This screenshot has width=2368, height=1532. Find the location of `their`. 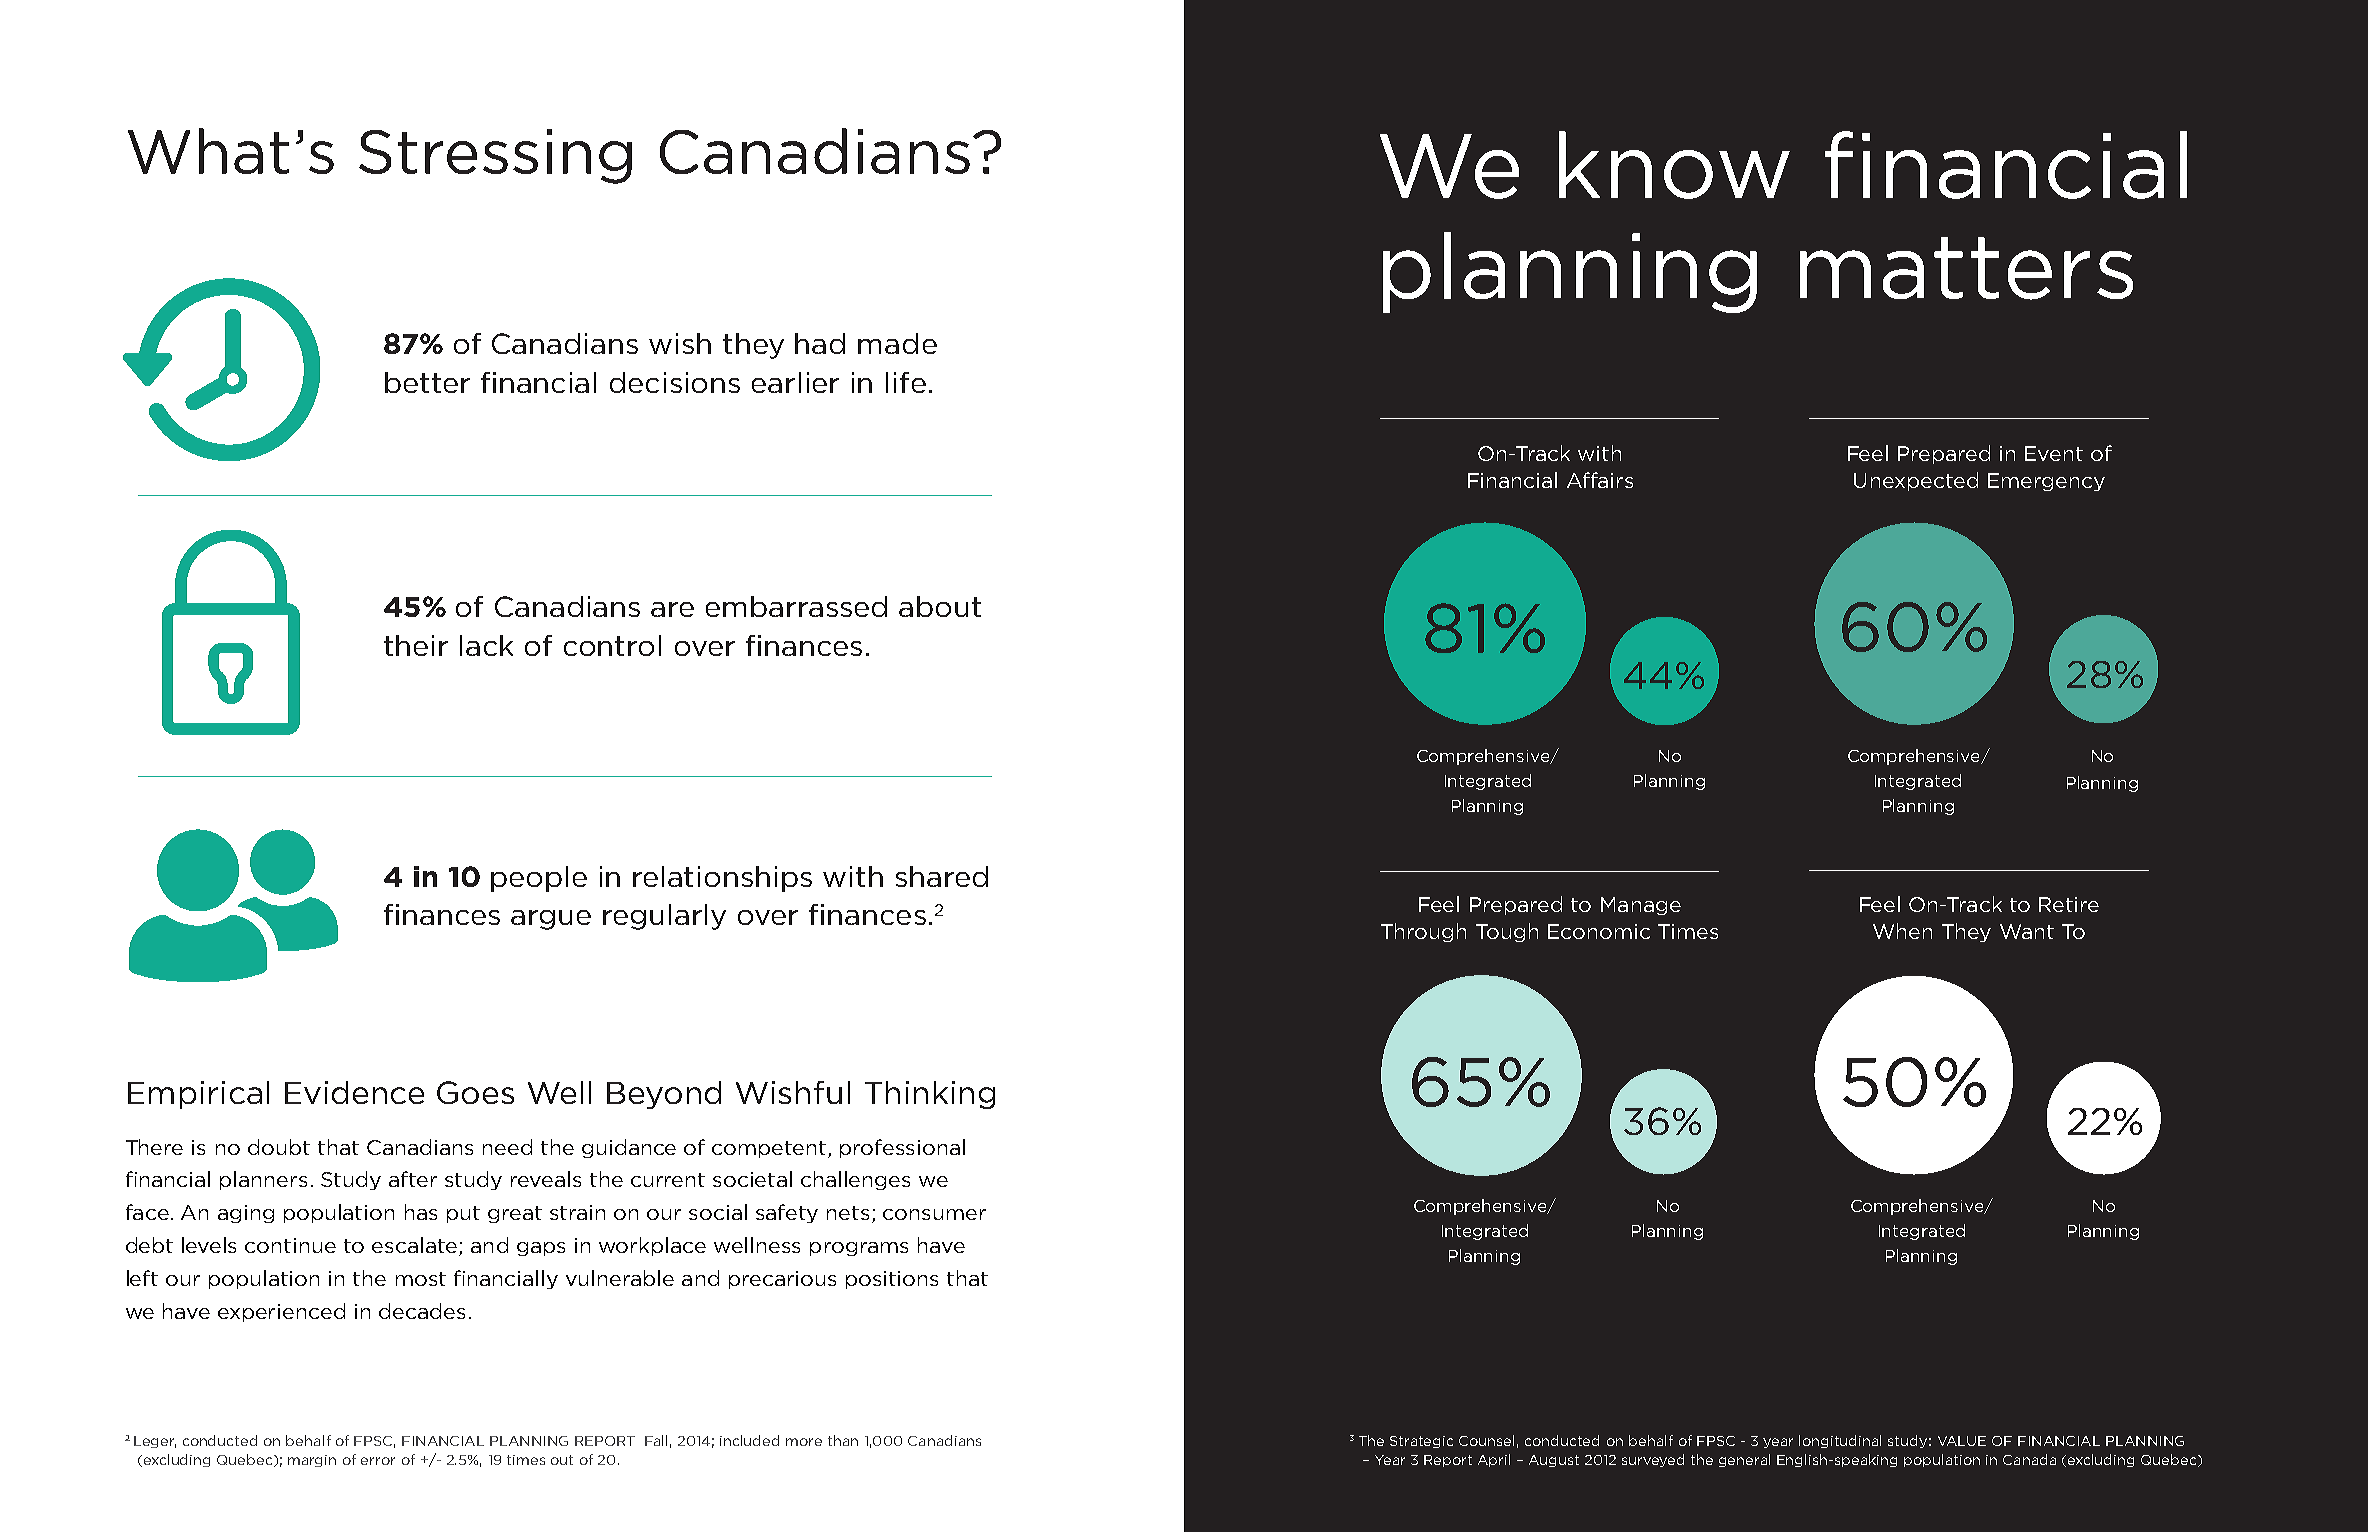

their is located at coordinates (416, 645).
